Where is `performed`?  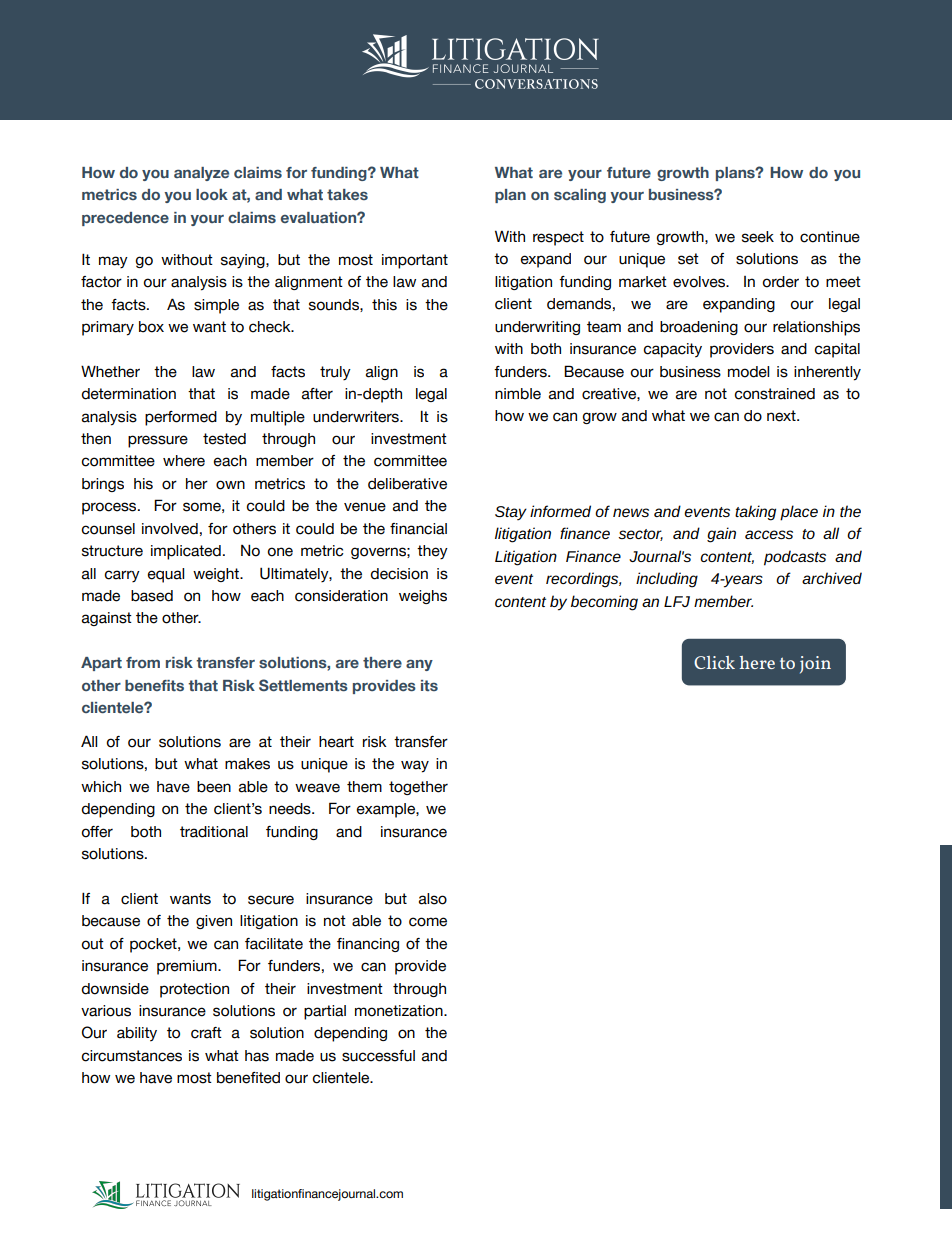 performed is located at coordinates (181, 418).
